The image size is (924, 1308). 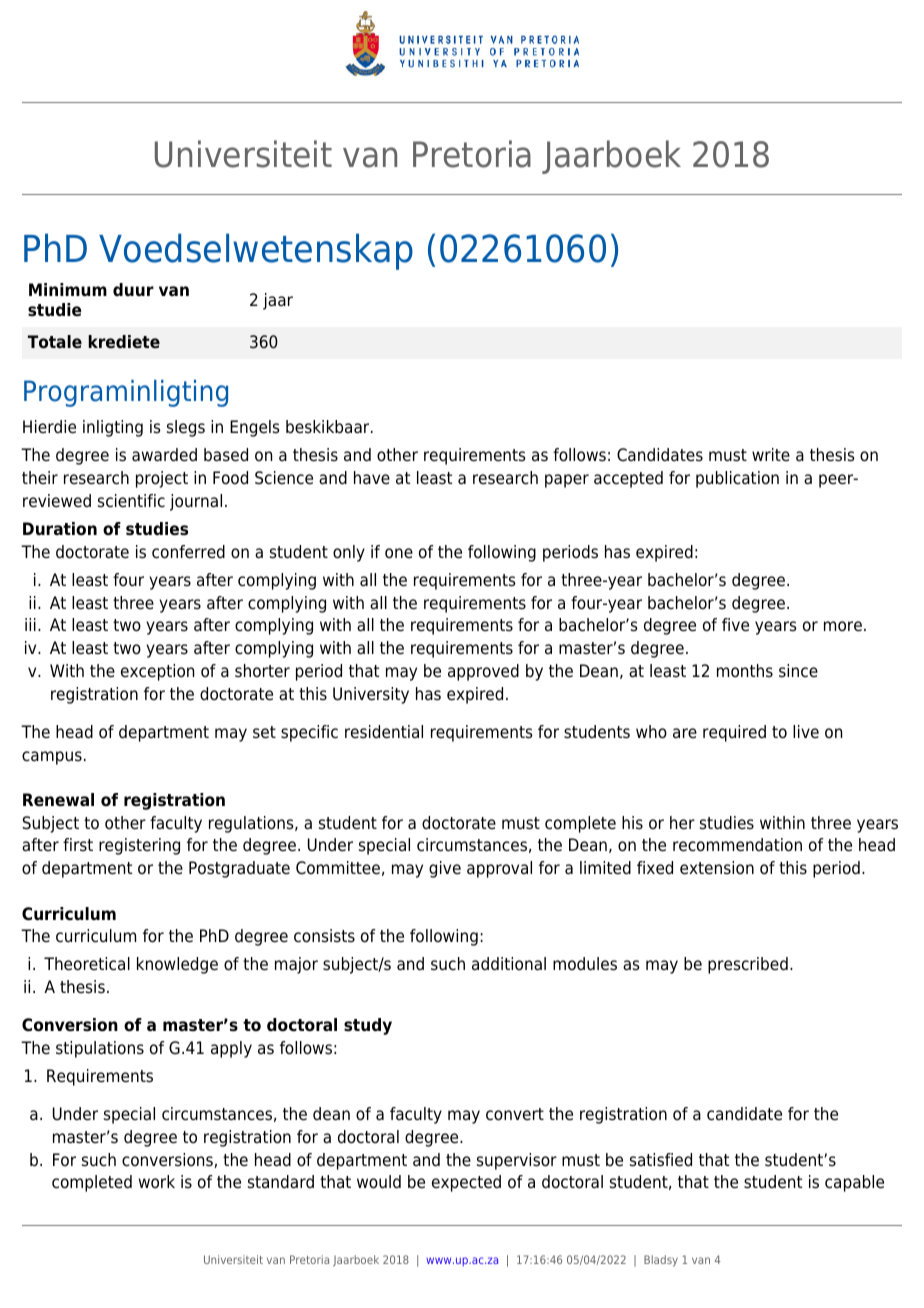 I want to click on additional, so click(x=509, y=964).
